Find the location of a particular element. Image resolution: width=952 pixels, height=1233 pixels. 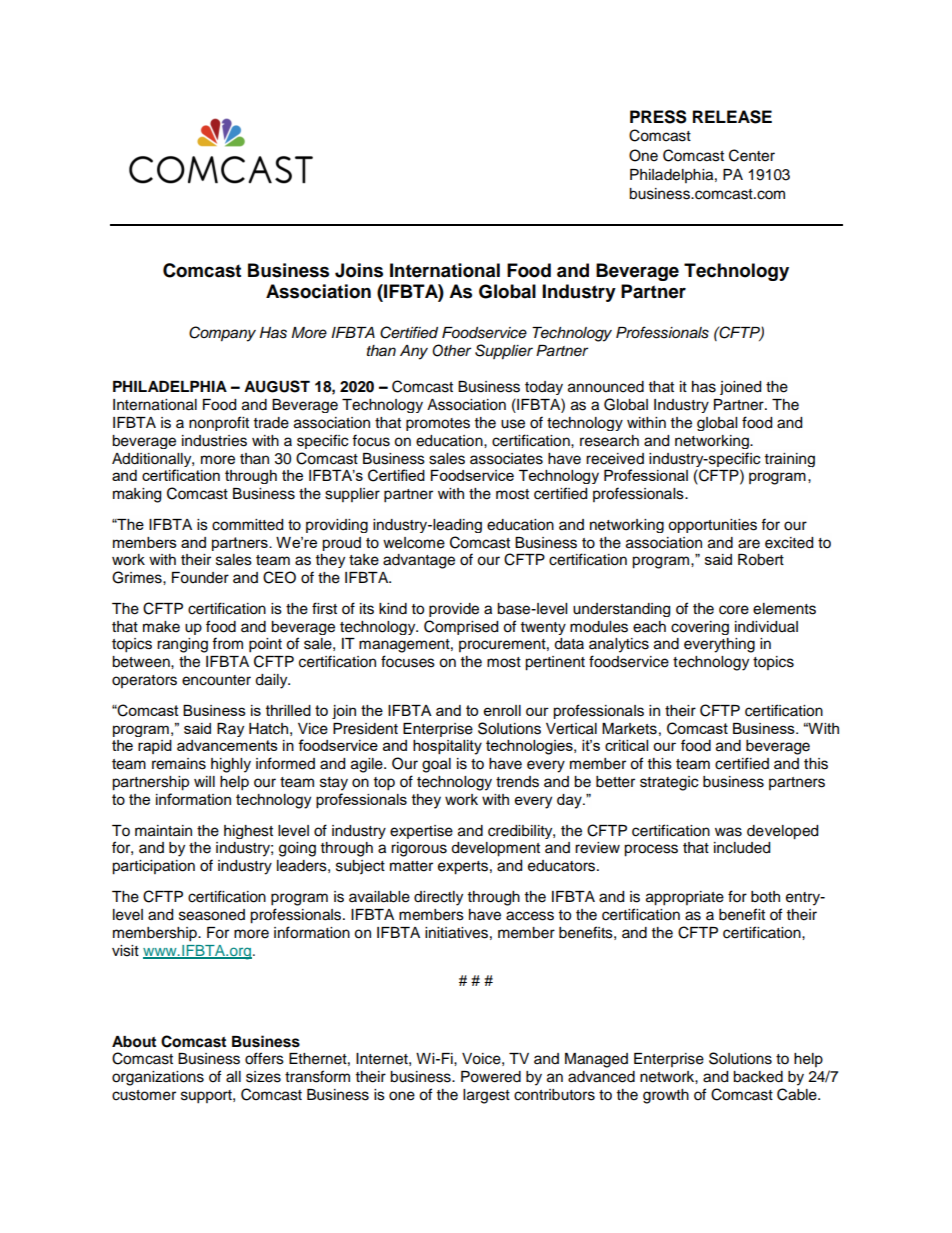

nonprofit is located at coordinates (219, 423).
